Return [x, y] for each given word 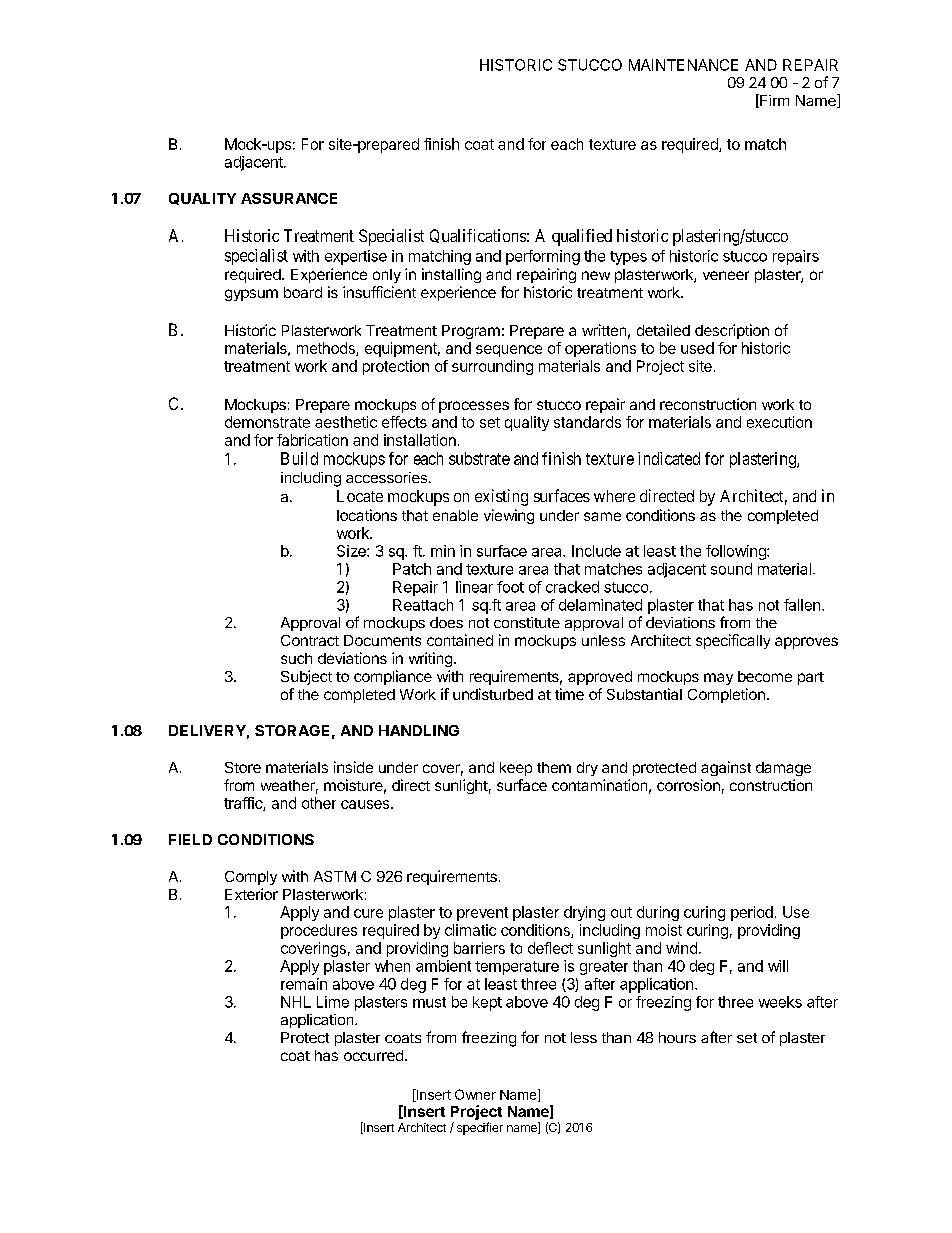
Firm [773, 101]
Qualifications [478, 236]
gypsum [251, 295]
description [732, 331]
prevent [482, 914]
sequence [509, 351]
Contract [310, 640]
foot [510, 587]
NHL [296, 1002]
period [752, 913]
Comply [251, 878]
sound [731, 569]
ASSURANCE [289, 198]
